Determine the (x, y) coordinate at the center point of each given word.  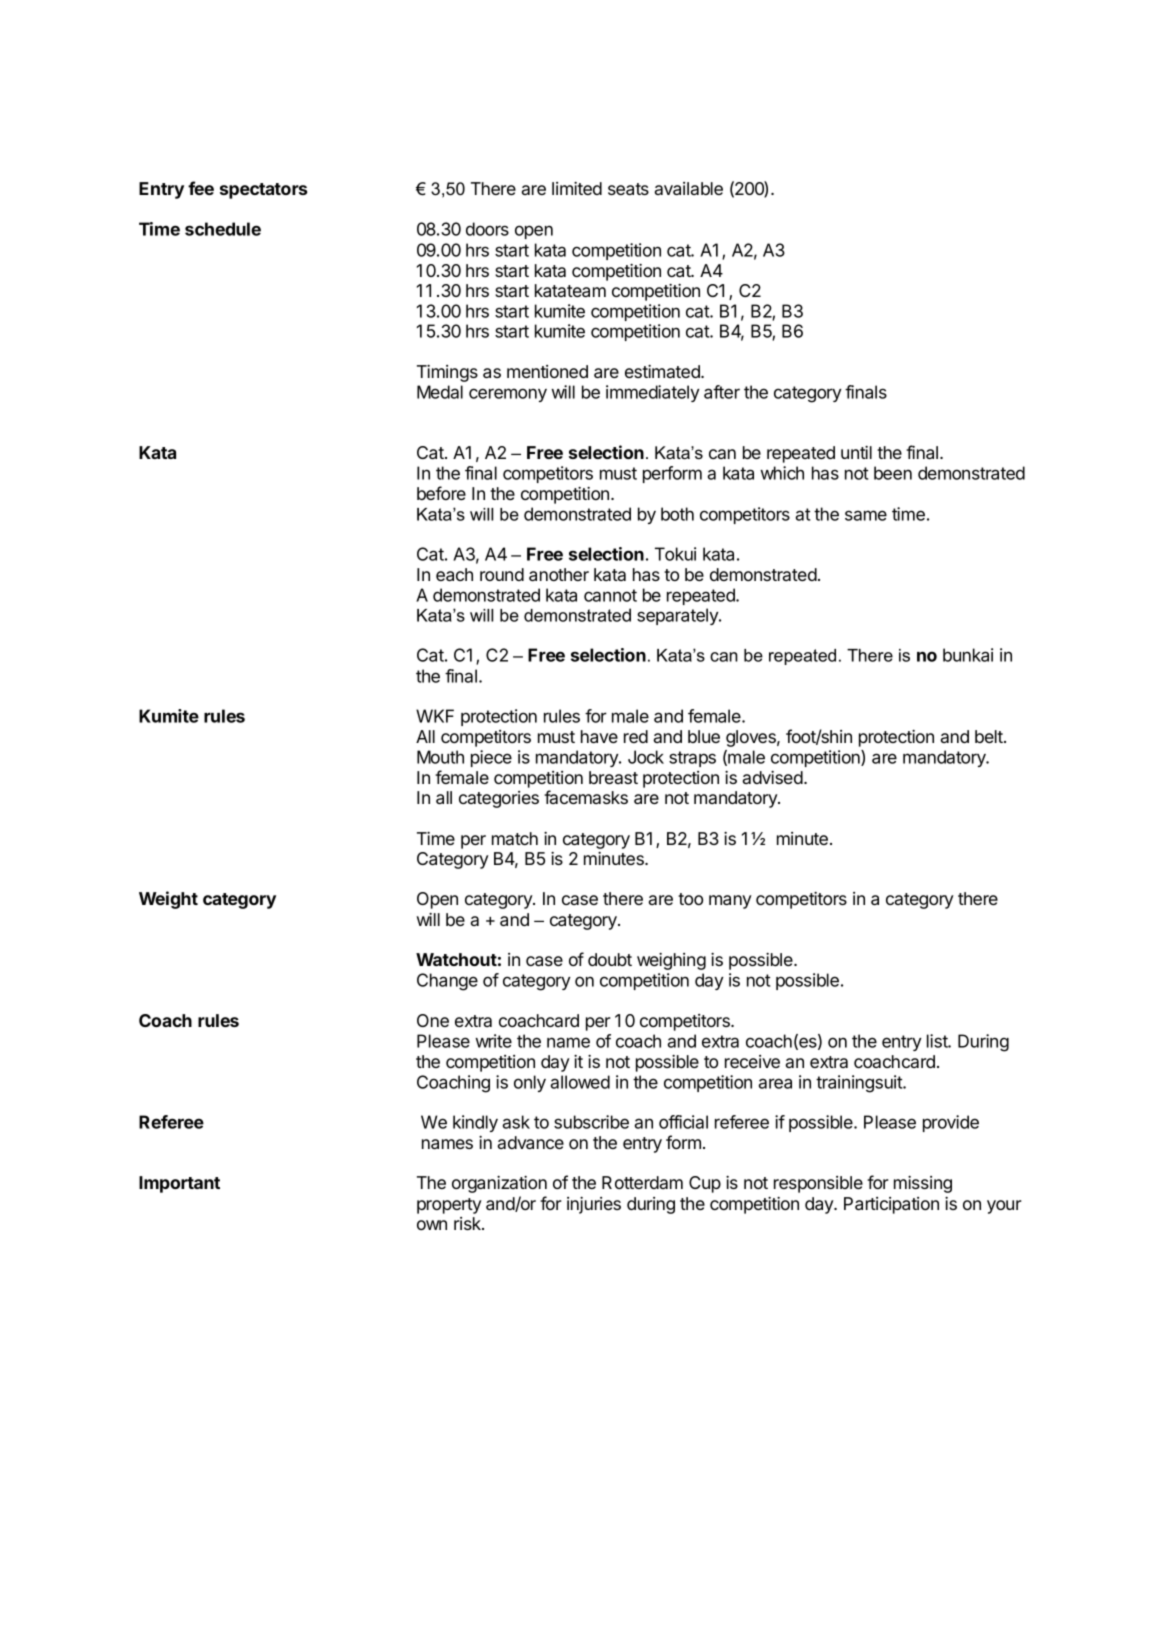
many (730, 902)
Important (179, 1184)
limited (577, 188)
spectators (263, 191)
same (866, 515)
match (515, 838)
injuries (594, 1205)
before (441, 493)
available (688, 188)
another (559, 574)
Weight (168, 900)
